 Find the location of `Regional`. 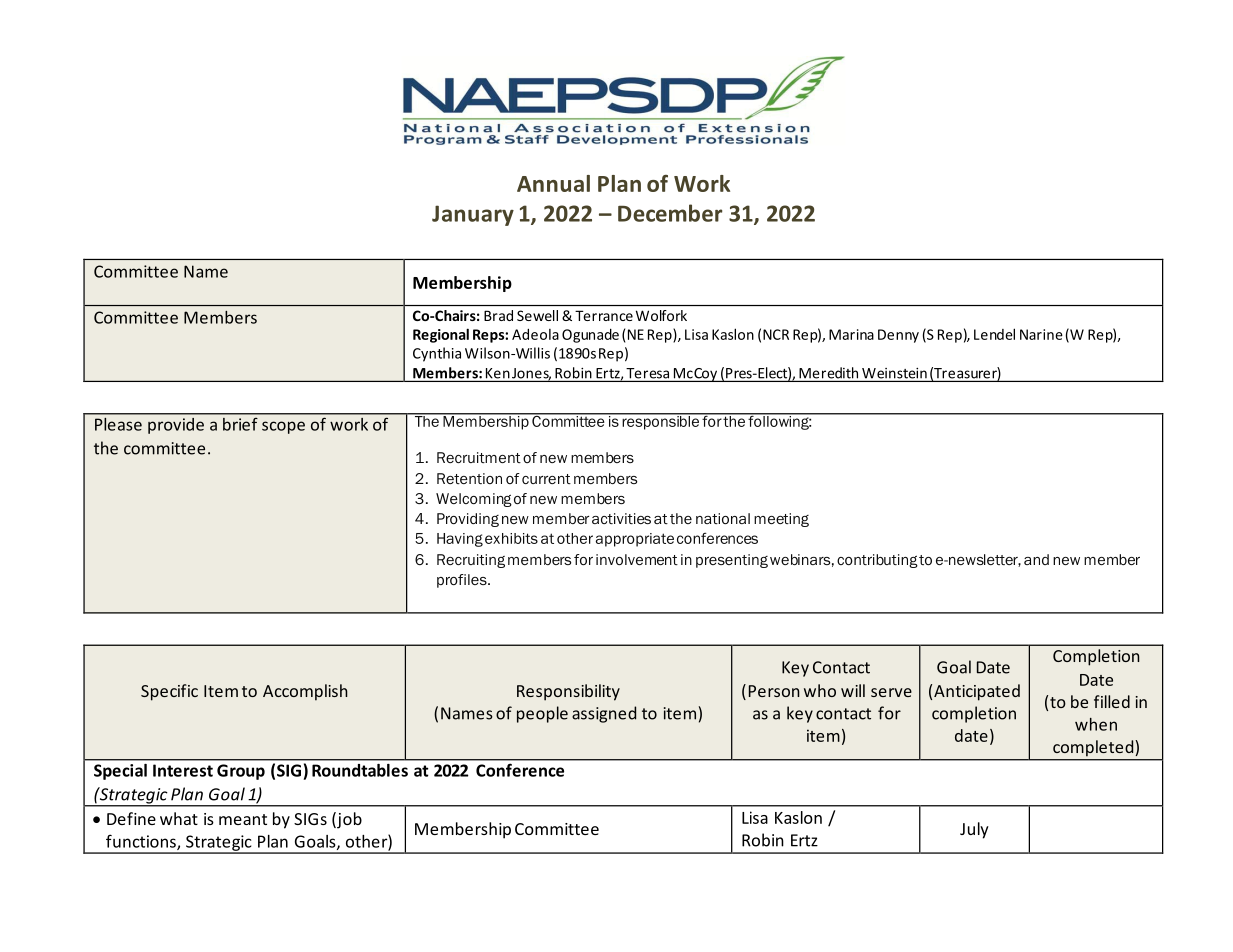

Regional is located at coordinates (441, 335).
